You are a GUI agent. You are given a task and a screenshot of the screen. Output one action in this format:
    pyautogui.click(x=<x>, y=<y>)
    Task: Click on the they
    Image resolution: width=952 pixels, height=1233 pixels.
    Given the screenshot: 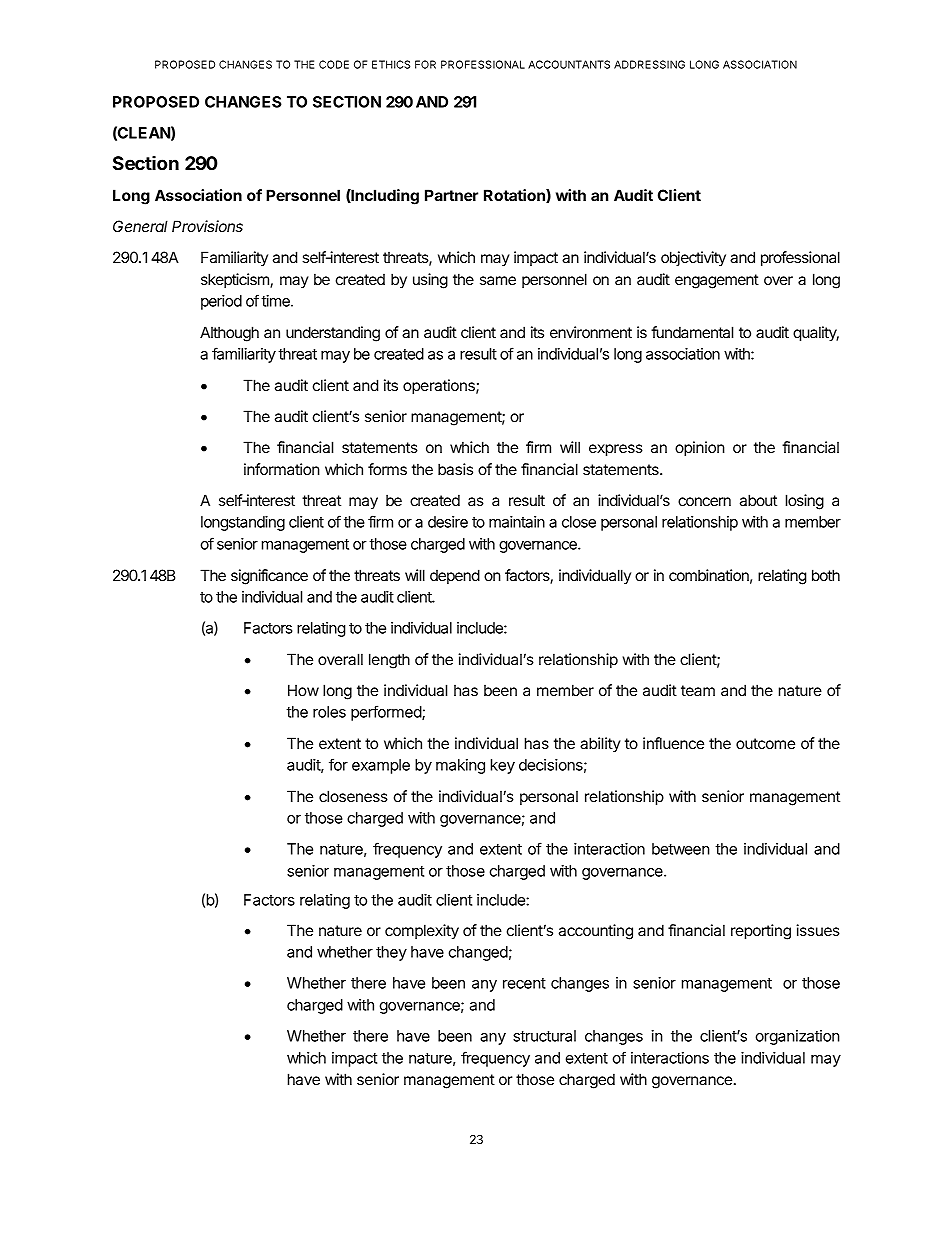 What is the action you would take?
    pyautogui.click(x=391, y=953)
